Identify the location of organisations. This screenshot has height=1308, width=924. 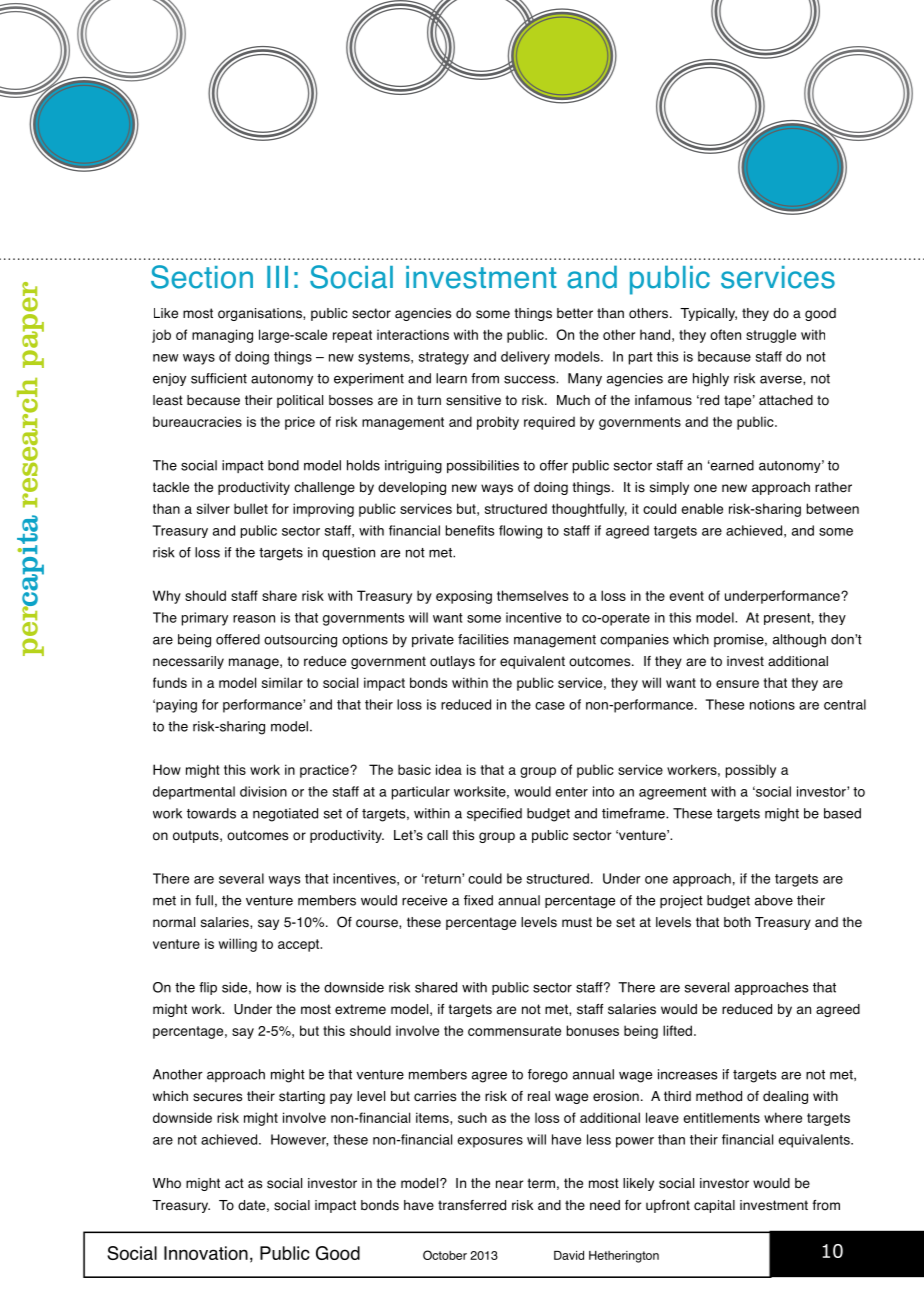
(261, 314).
